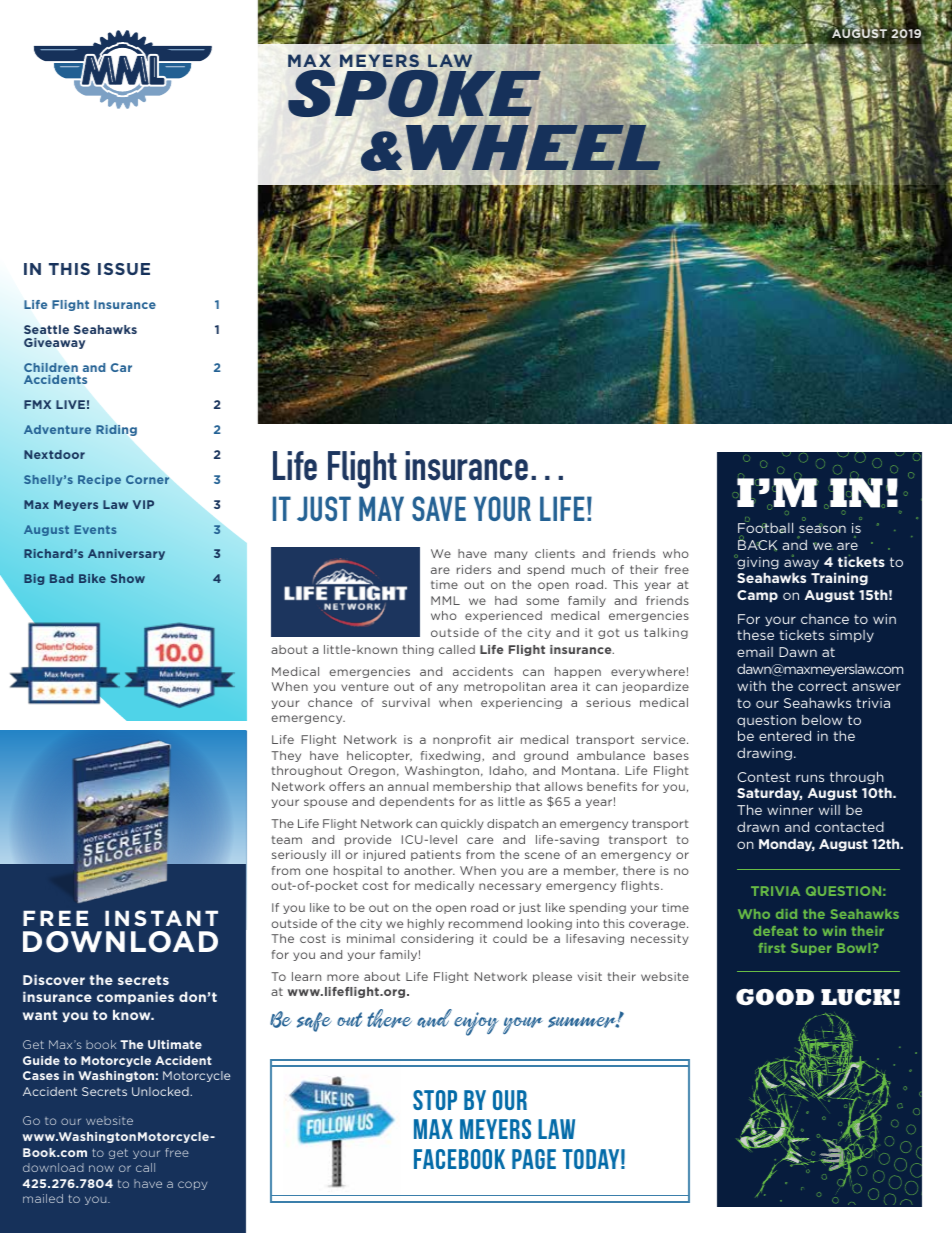 This image has width=952, height=1233. Describe the element at coordinates (534, 1159) in the image. I see `page` at that location.
